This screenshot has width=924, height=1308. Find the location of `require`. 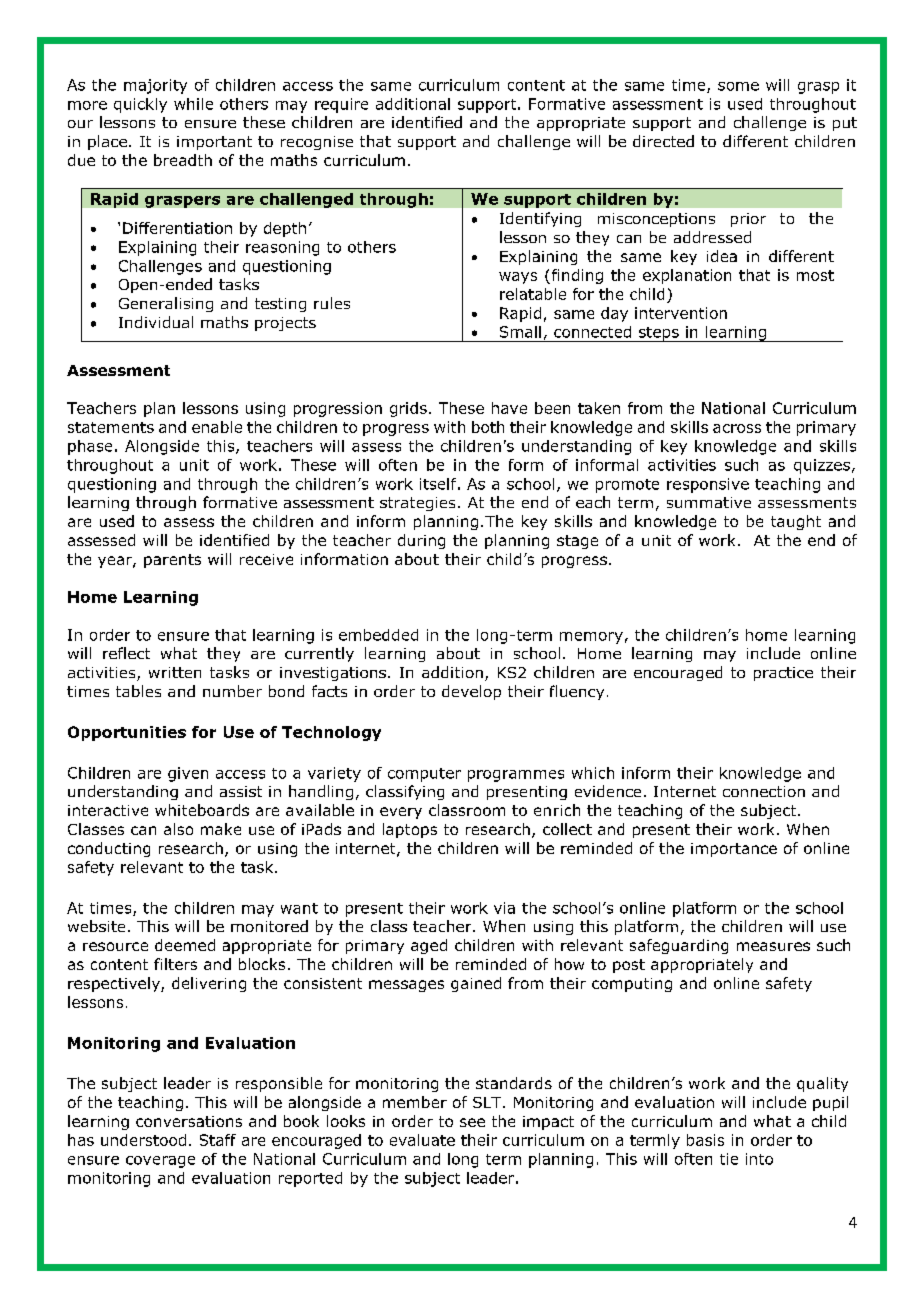

require is located at coordinates (341, 105).
